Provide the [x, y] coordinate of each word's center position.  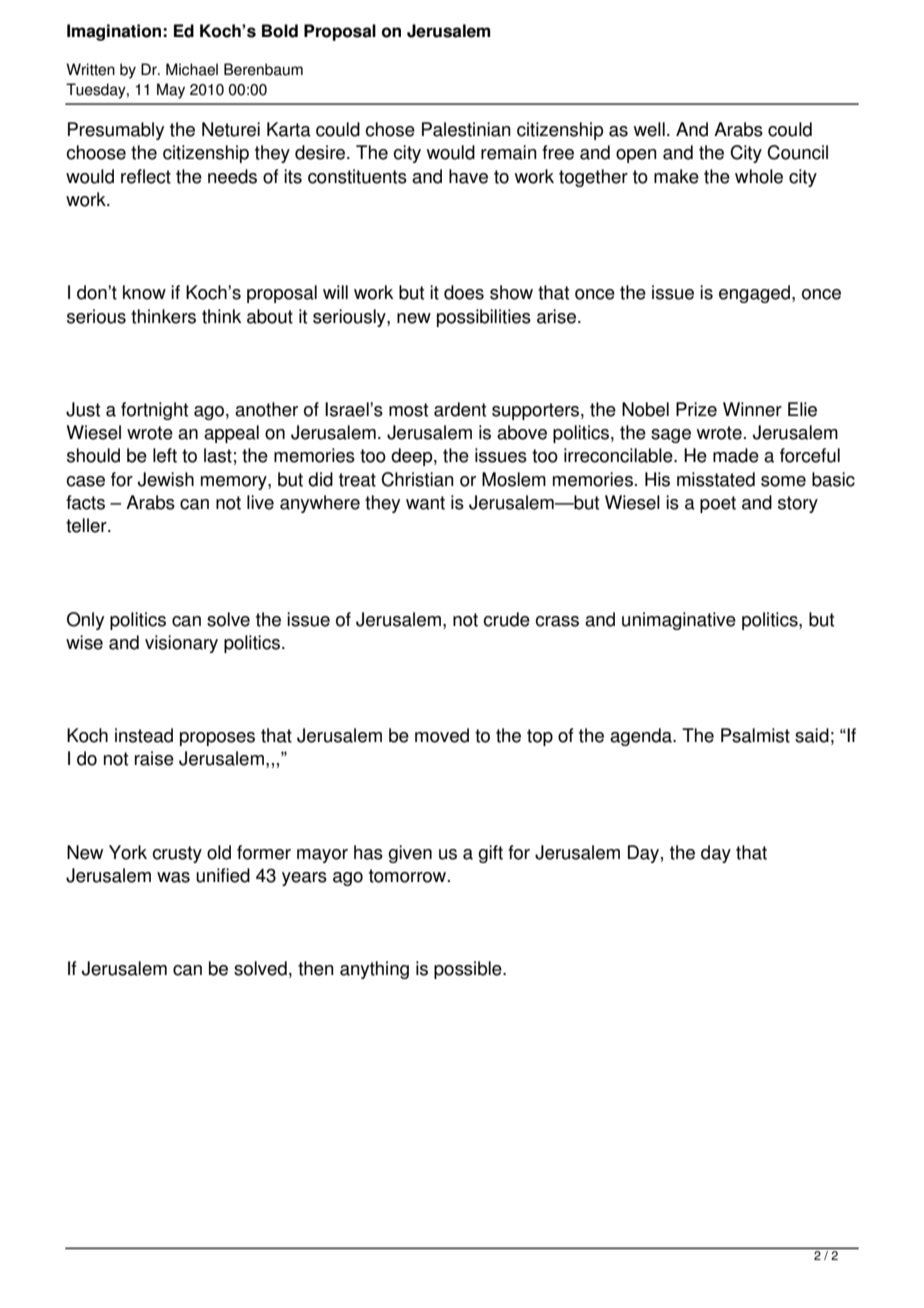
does [464, 292]
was [173, 877]
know [144, 292]
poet [718, 504]
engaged [754, 294]
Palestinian [466, 129]
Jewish [166, 479]
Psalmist [755, 735]
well [649, 129]
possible [469, 970]
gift [490, 854]
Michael [192, 69]
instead [144, 735]
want [425, 503]
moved [442, 735]
